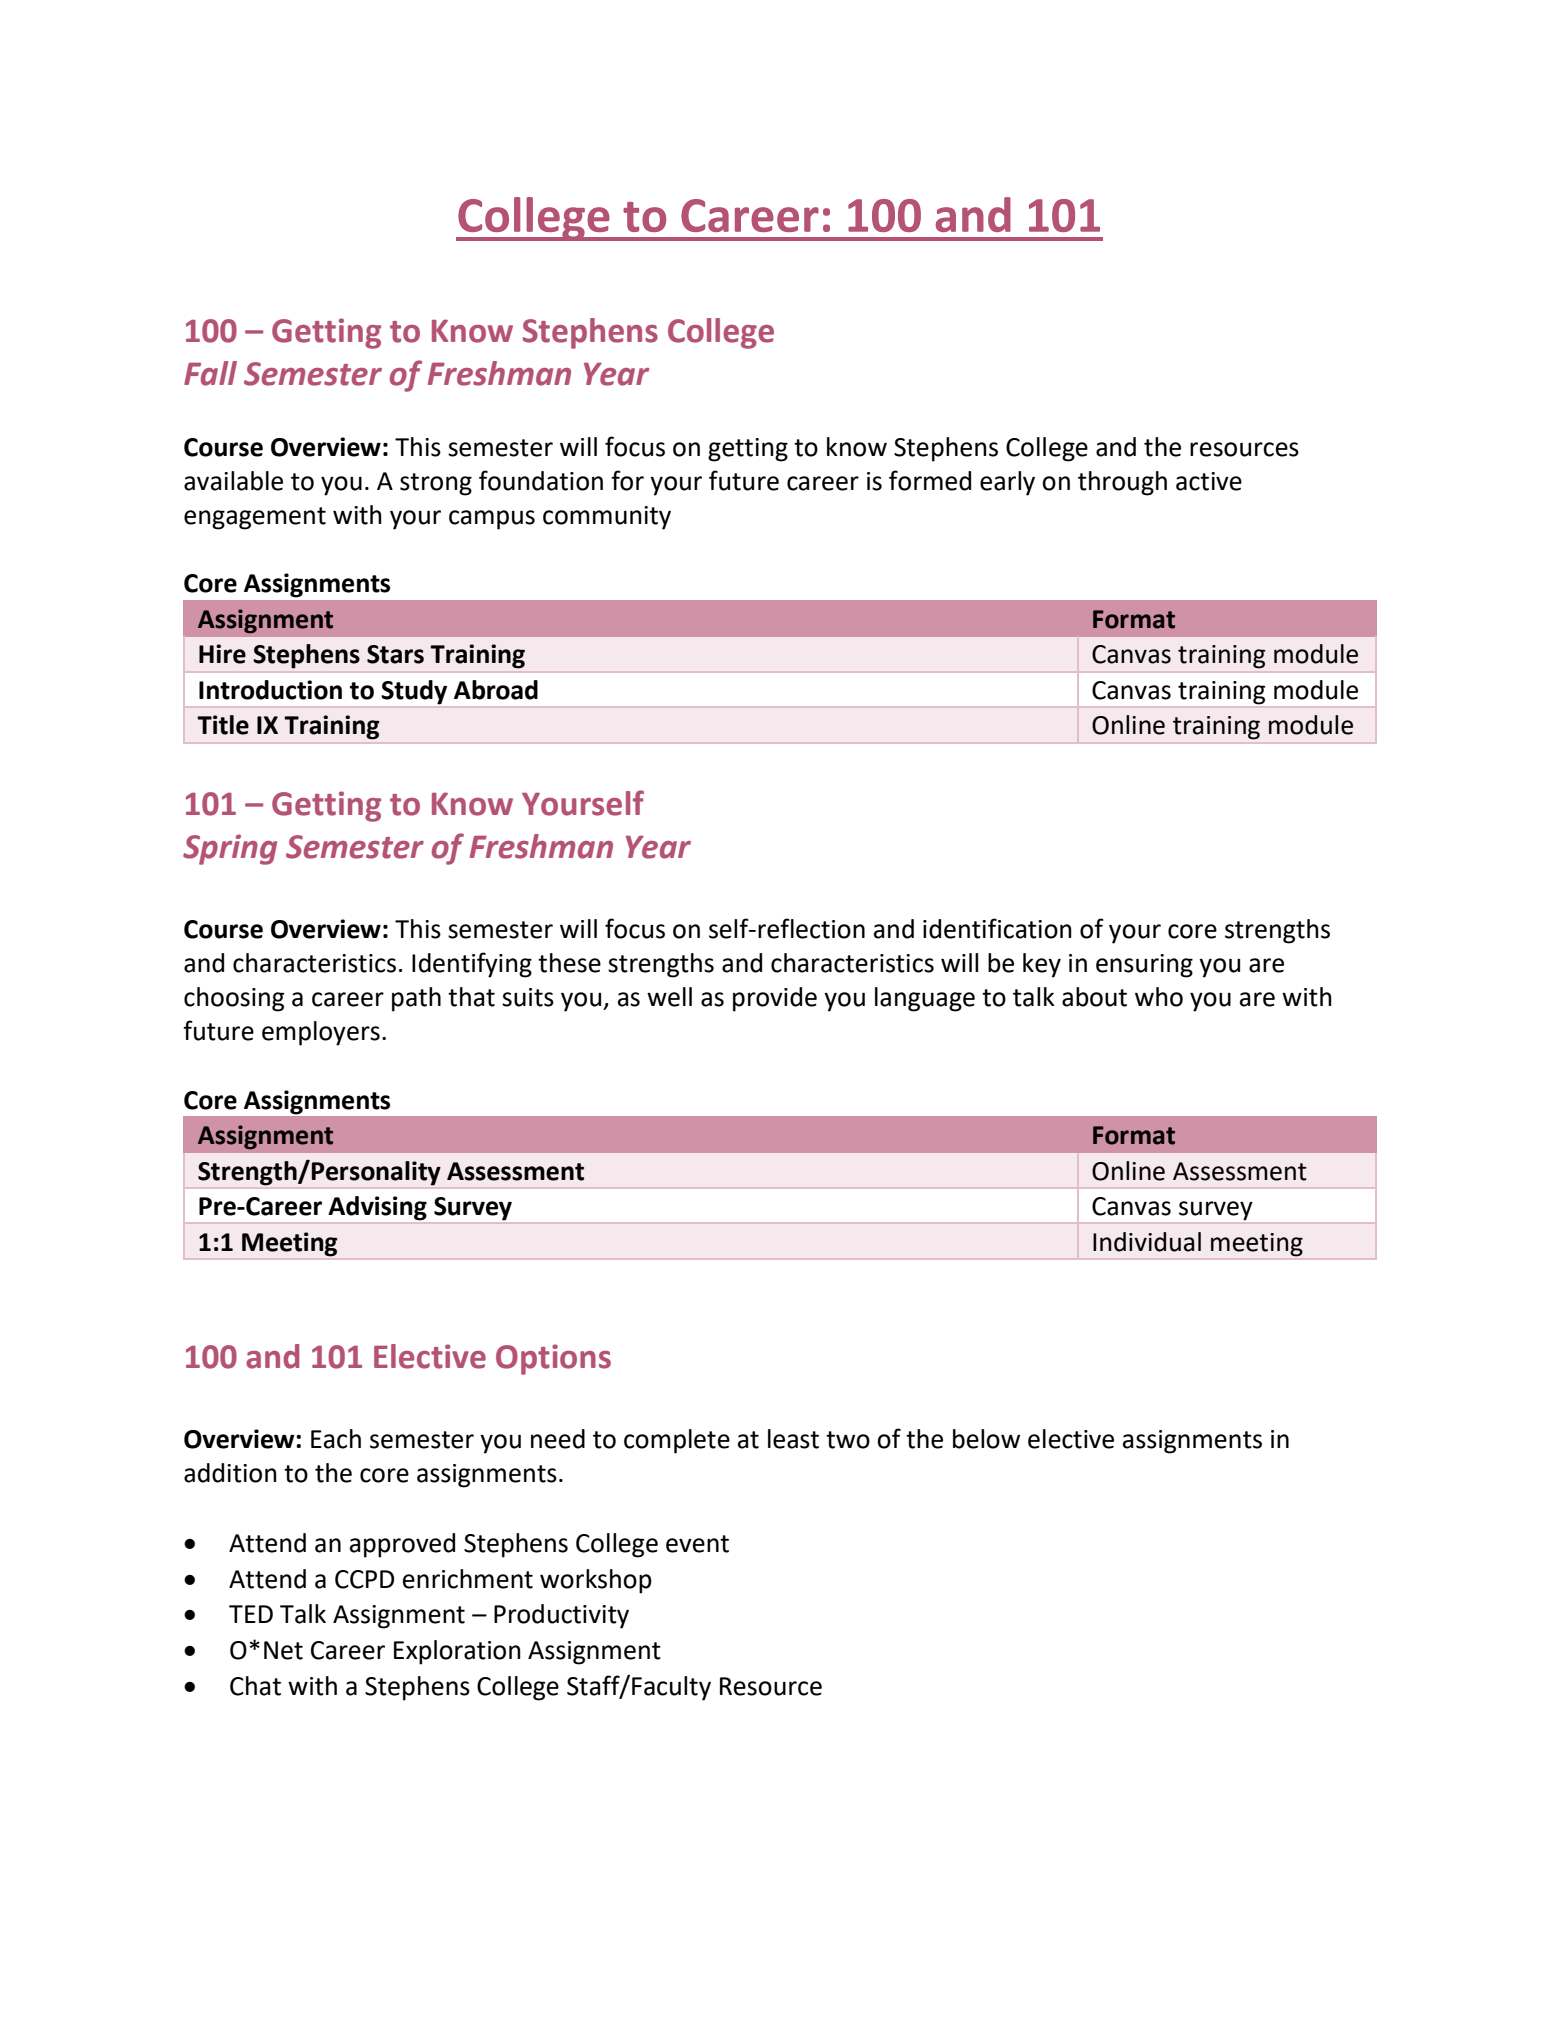 This screenshot has height=2017, width=1559. Describe the element at coordinates (377, 1208) in the screenshot. I see `Advising` at that location.
